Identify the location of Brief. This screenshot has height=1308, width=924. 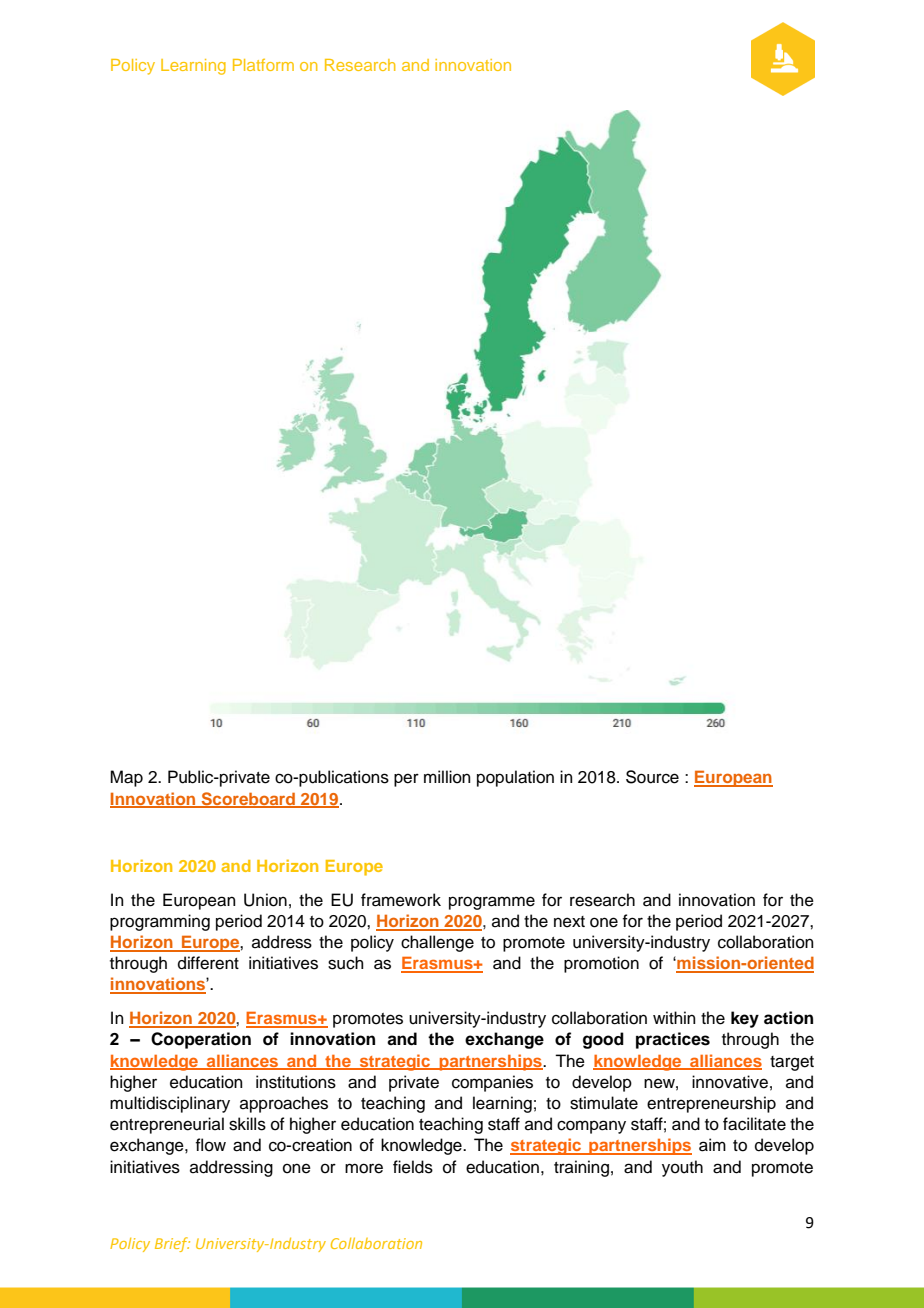
(172, 1244).
